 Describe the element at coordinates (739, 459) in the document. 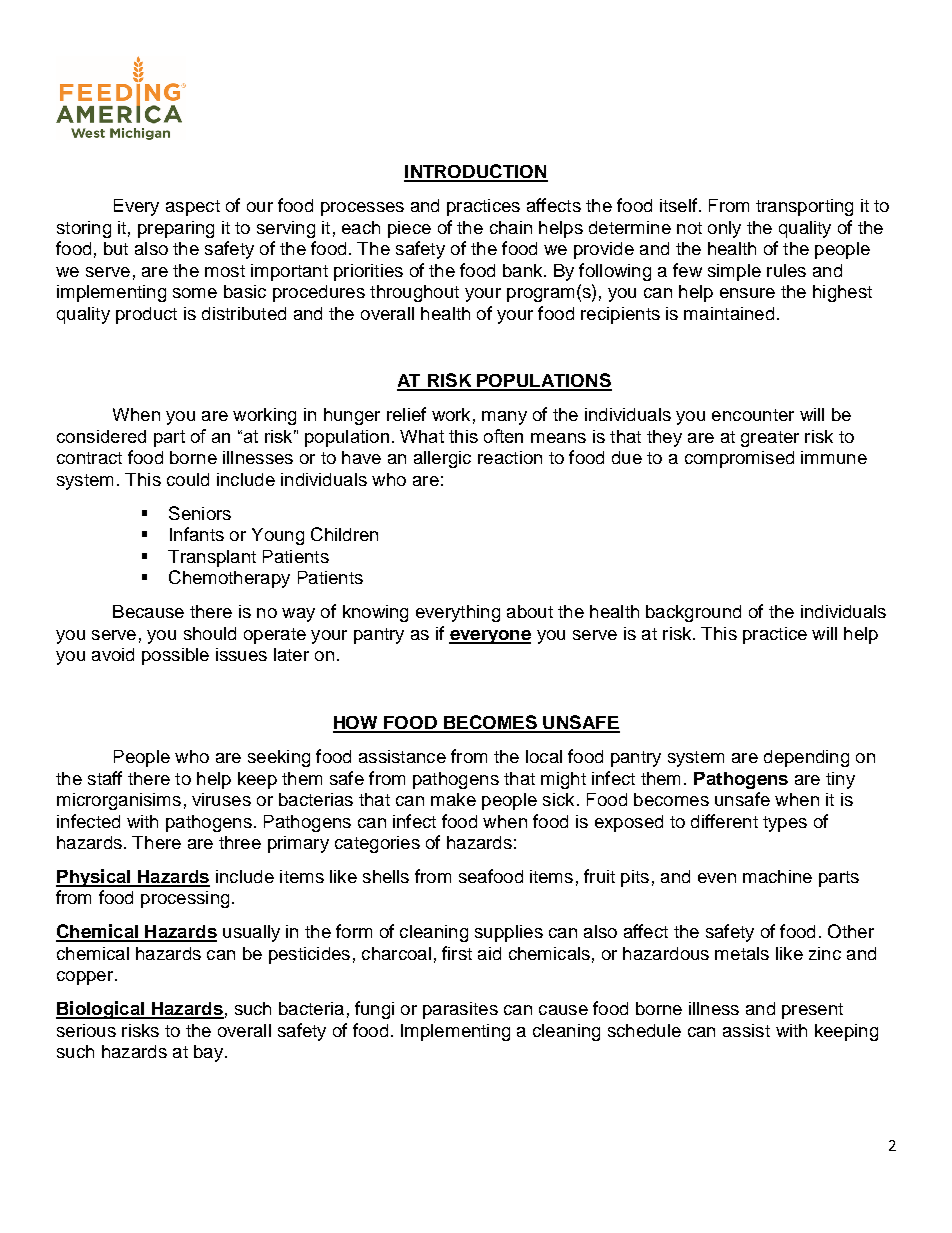

I see `compromised` at that location.
